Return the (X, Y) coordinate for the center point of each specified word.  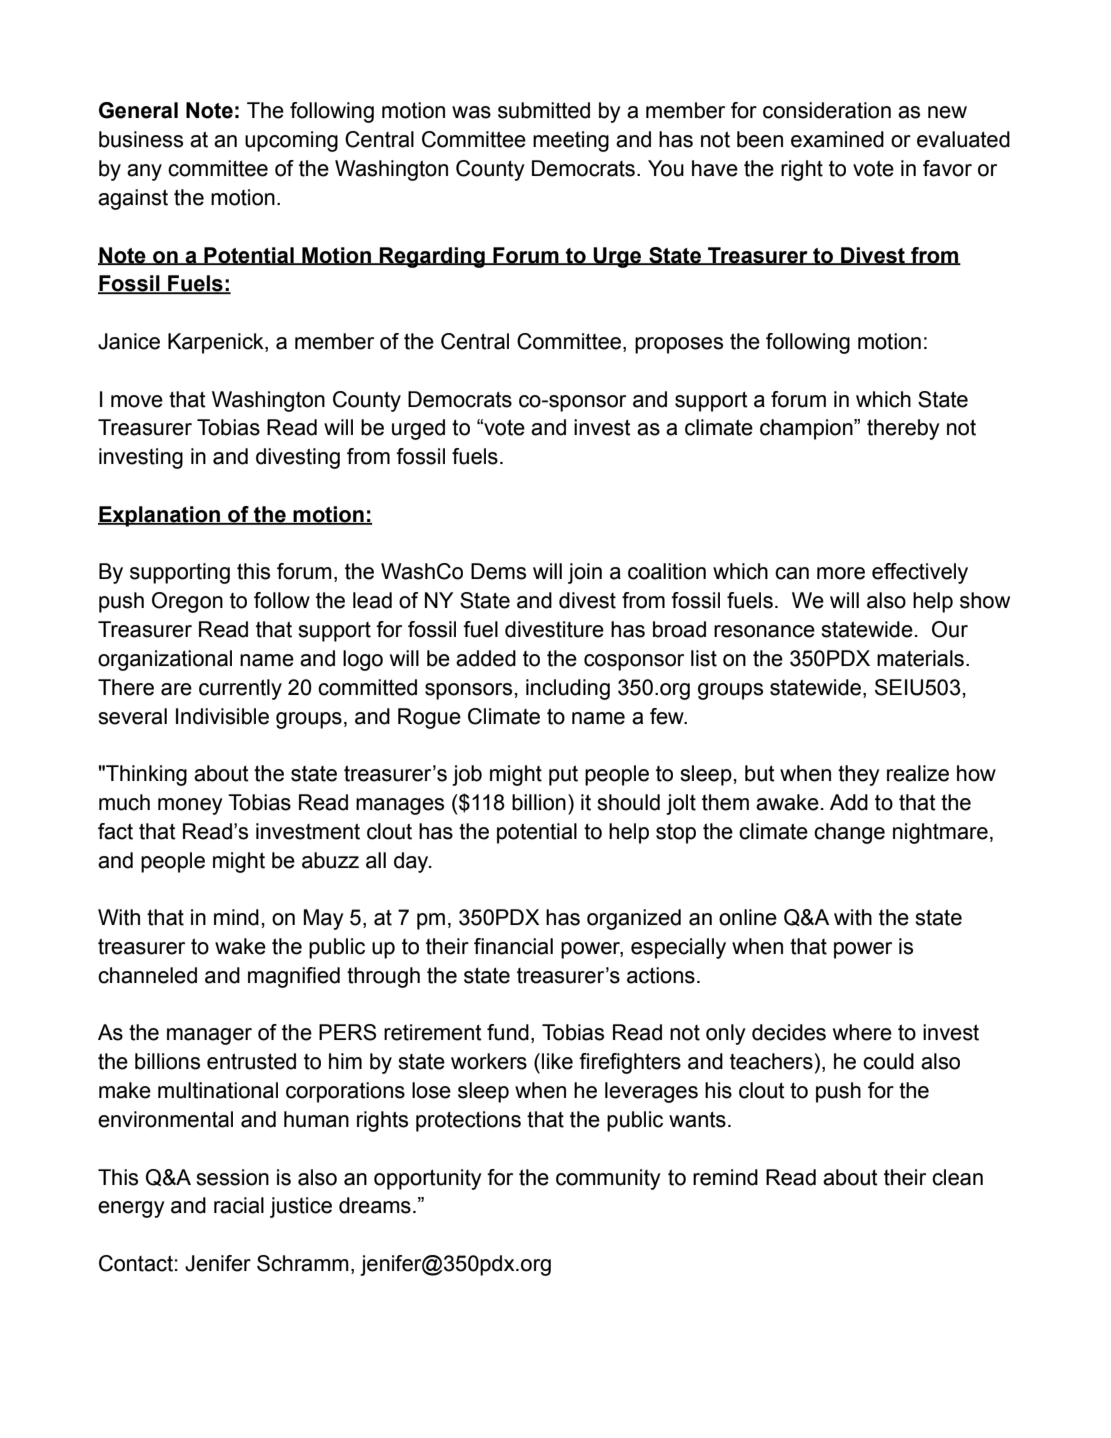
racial (239, 1205)
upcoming (291, 141)
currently (240, 689)
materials (920, 658)
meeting (571, 141)
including (568, 689)
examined (837, 139)
